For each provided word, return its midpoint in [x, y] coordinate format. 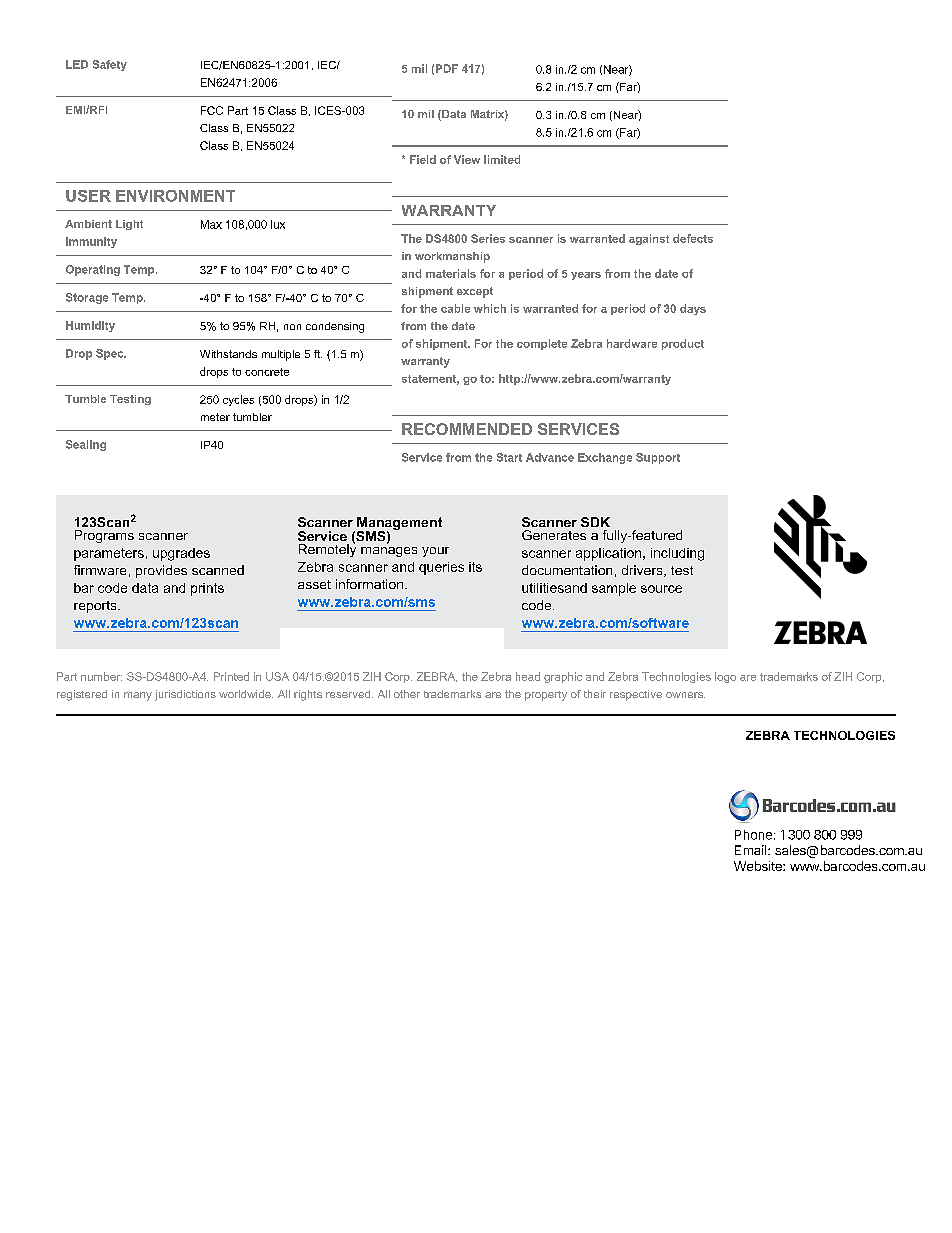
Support [658, 458]
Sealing [86, 445]
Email [752, 850]
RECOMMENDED [467, 429]
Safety [110, 65]
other [407, 694]
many [138, 696]
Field [423, 159]
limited [502, 159]
